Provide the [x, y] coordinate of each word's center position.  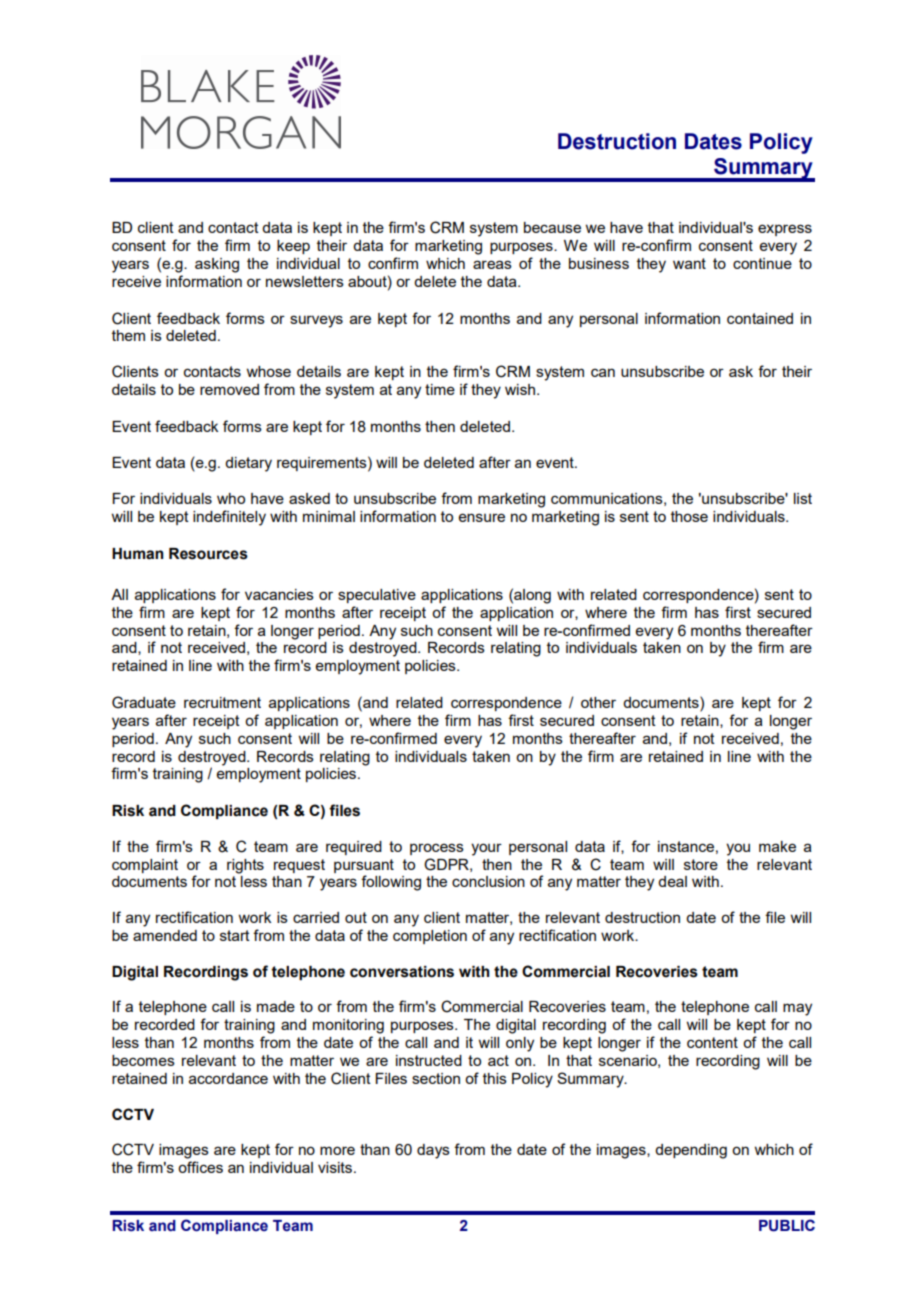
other [598, 702]
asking [217, 265]
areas [492, 264]
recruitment [222, 702]
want [689, 263]
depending [691, 1151]
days [433, 1151]
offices [200, 1167]
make [777, 846]
